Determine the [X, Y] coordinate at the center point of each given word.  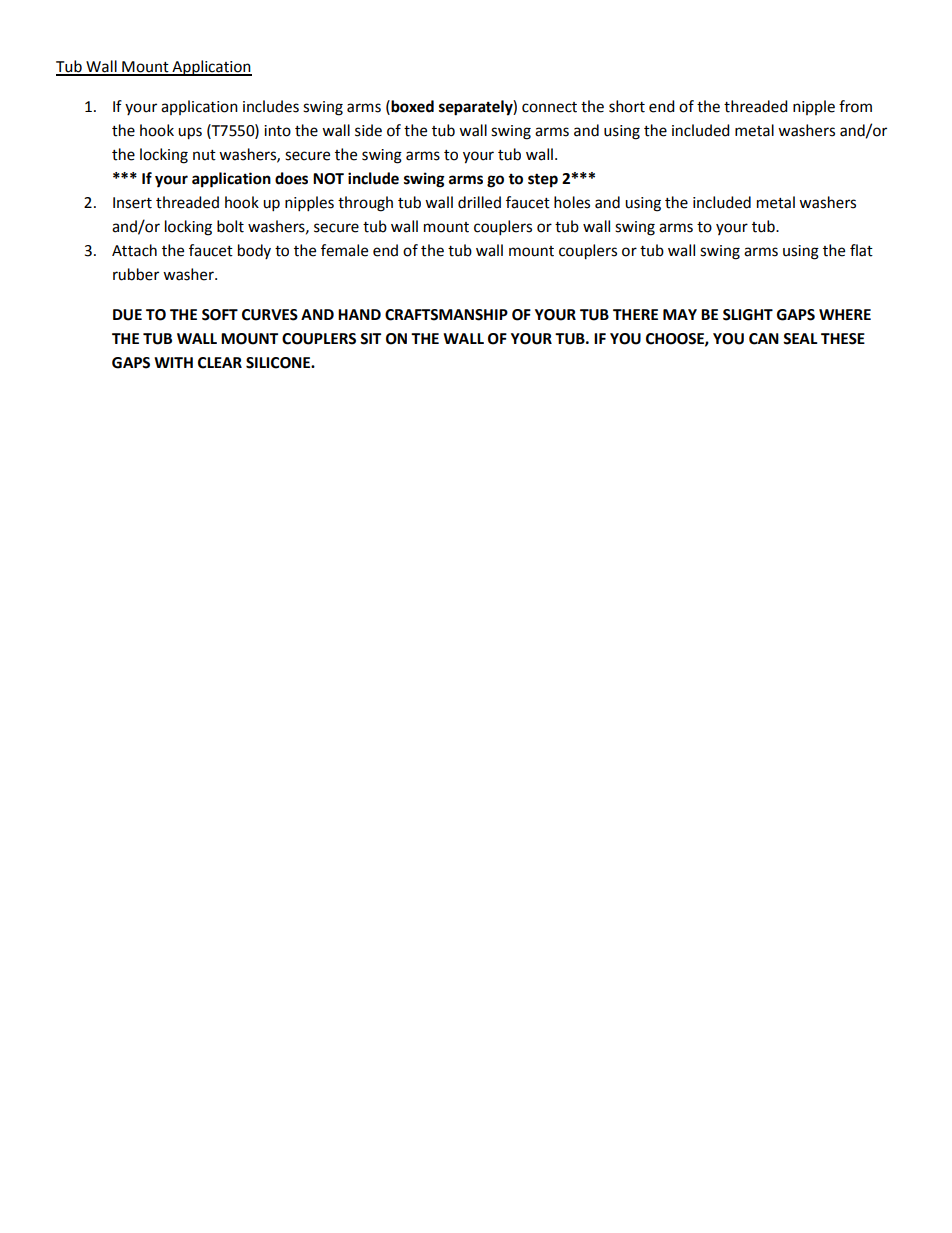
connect [549, 107]
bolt [230, 226]
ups [190, 133]
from [855, 106]
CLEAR [220, 363]
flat [861, 250]
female [344, 250]
